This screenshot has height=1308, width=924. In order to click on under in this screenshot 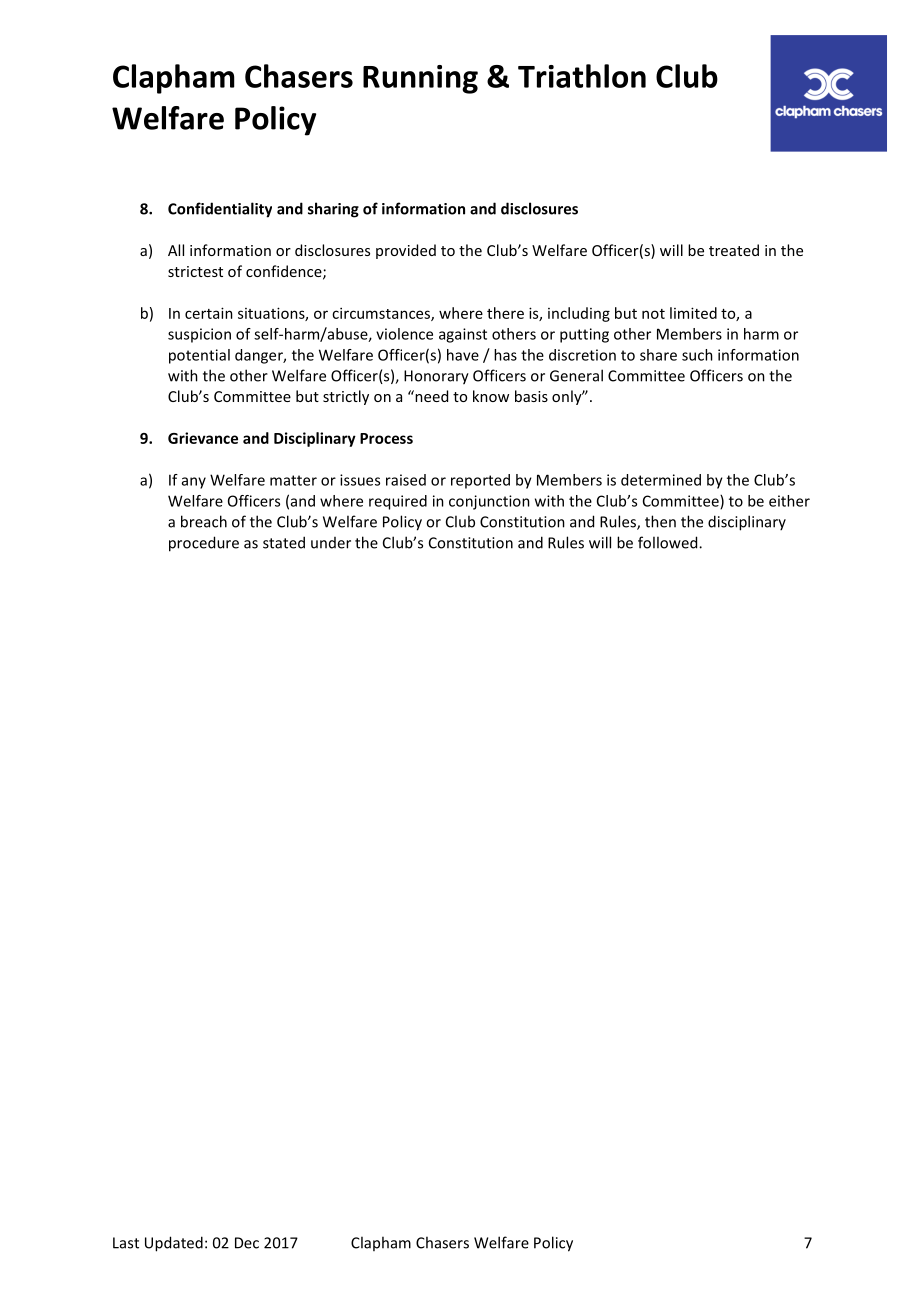, I will do `click(331, 543)`.
